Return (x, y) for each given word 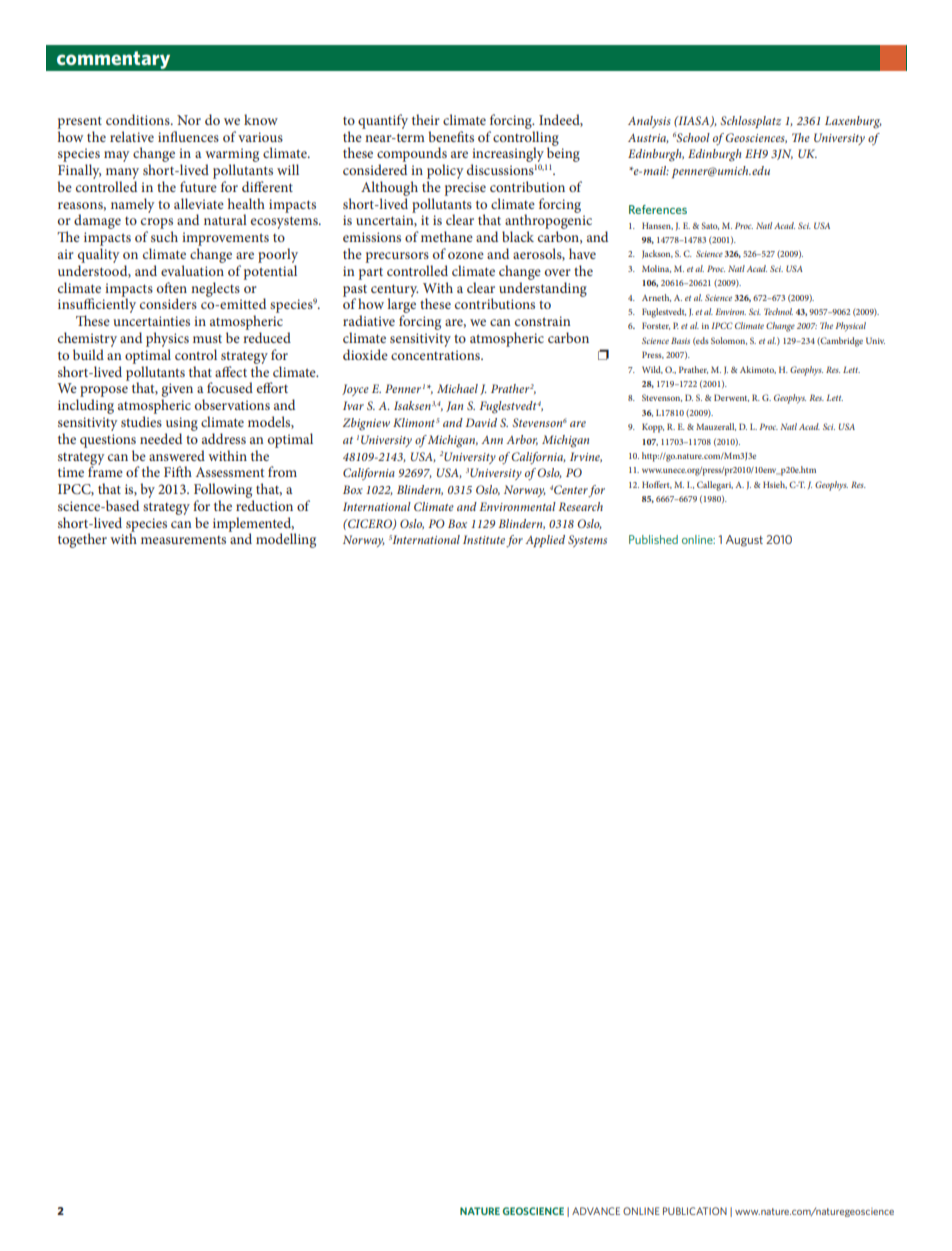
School (693, 137)
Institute (484, 539)
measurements (183, 540)
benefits (451, 136)
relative (132, 136)
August (744, 541)
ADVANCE (596, 1211)
